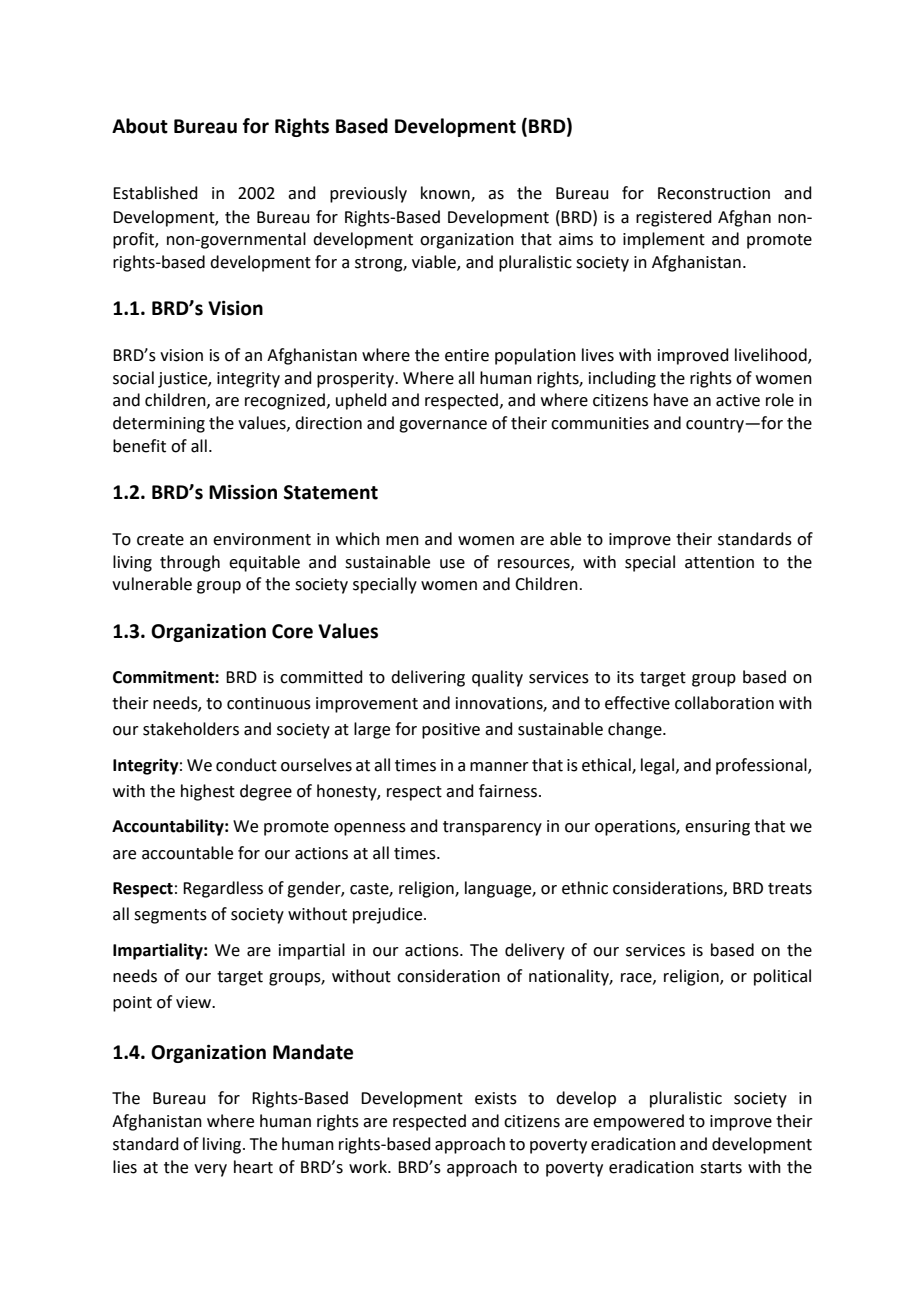  What do you see at coordinates (790, 889) in the image?
I see `treats` at bounding box center [790, 889].
